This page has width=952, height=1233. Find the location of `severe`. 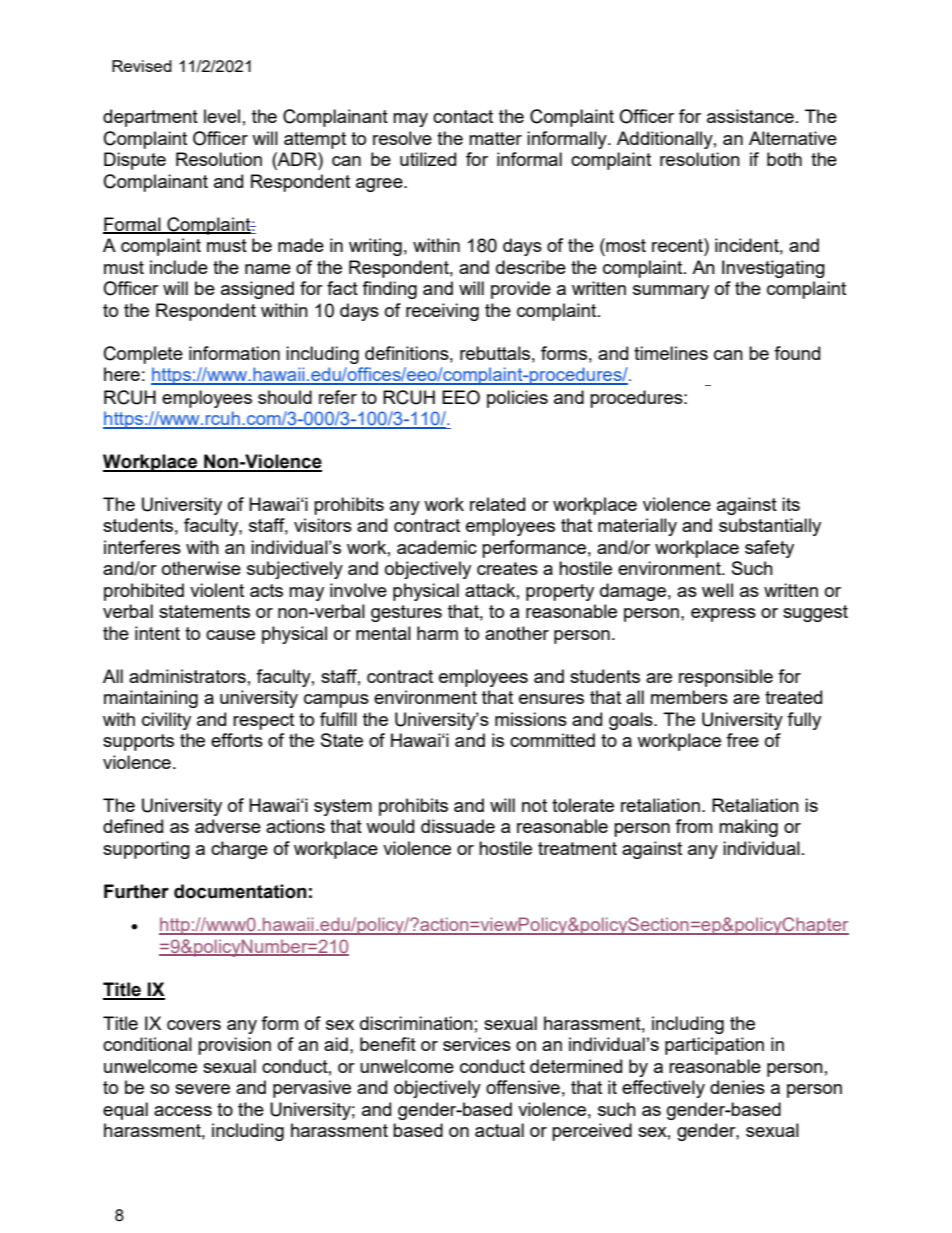

severe is located at coordinates (202, 1089).
